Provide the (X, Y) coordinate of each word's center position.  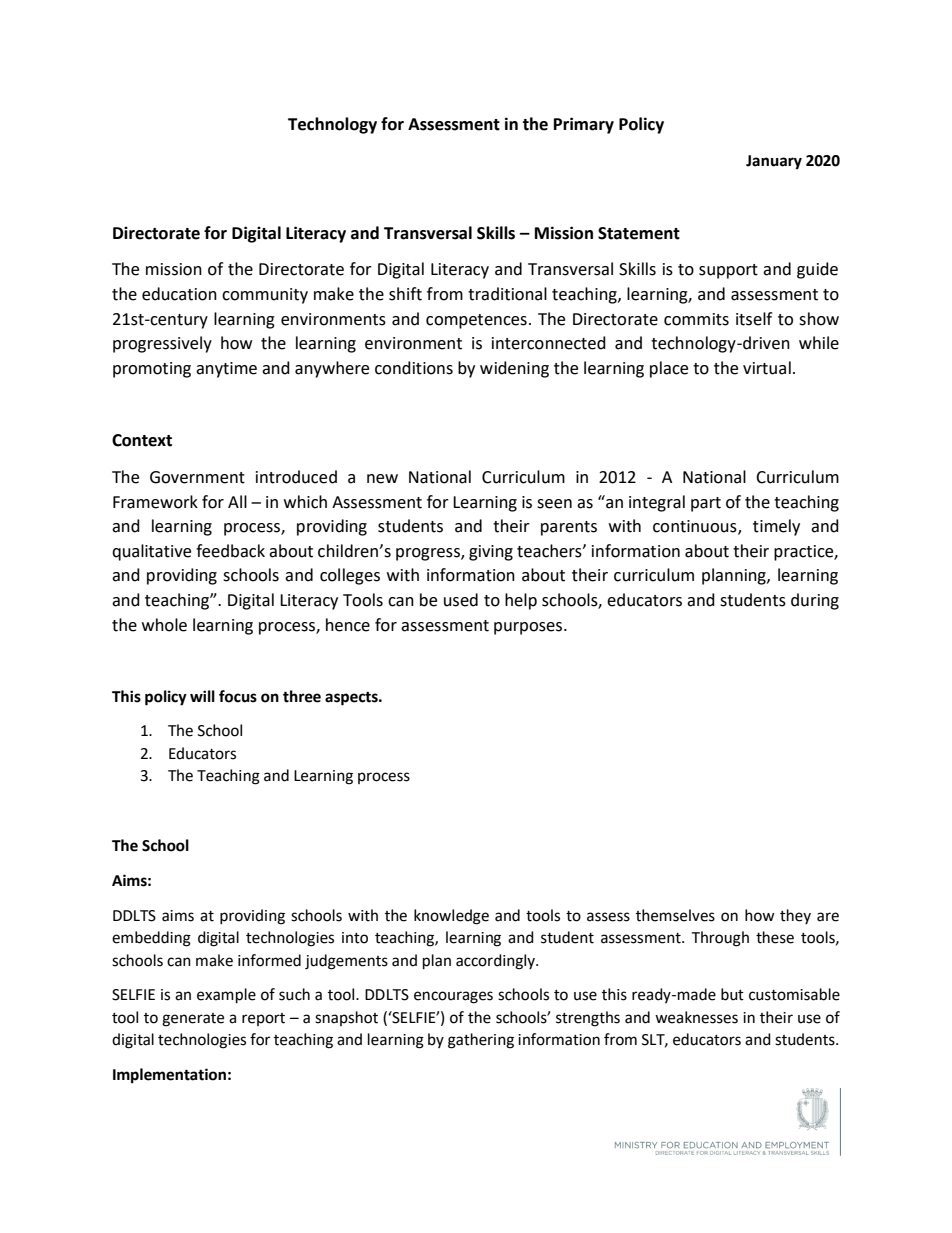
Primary (584, 125)
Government (197, 477)
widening (514, 369)
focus (238, 696)
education (179, 294)
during (815, 601)
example (226, 996)
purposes (529, 628)
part (706, 504)
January (774, 162)
